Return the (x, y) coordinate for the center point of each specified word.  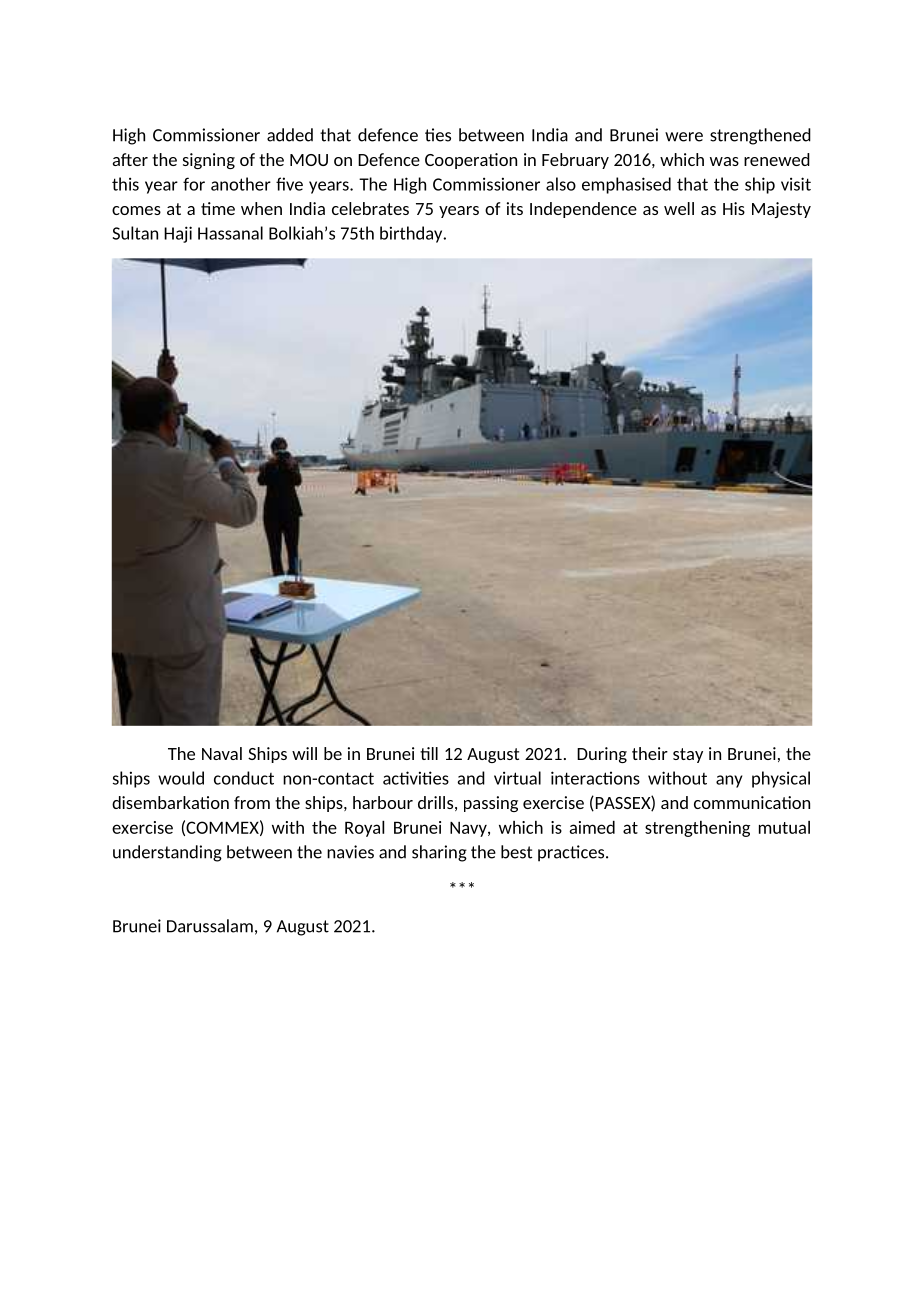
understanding (167, 853)
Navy (469, 829)
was (724, 161)
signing (209, 161)
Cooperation (471, 161)
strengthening (697, 829)
